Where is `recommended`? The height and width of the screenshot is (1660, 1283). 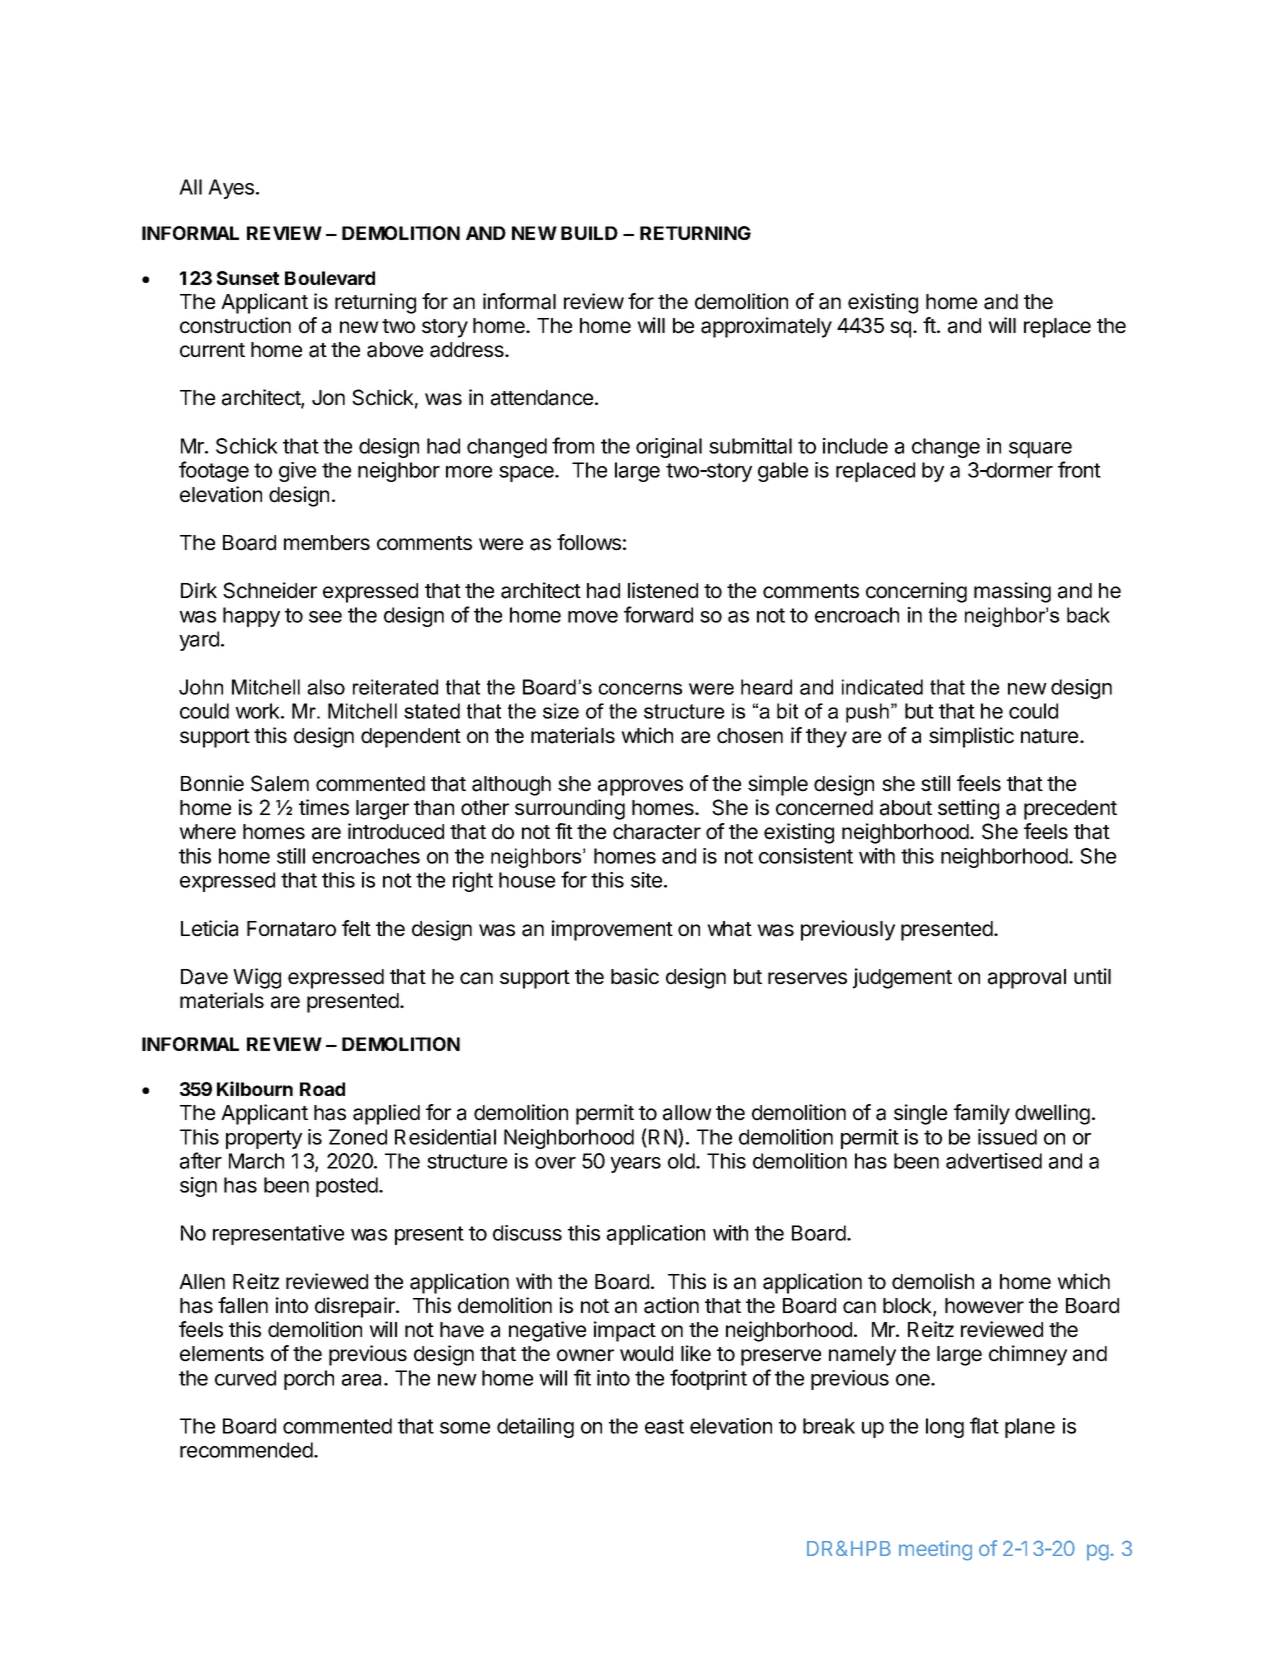
recommended is located at coordinates (246, 1450).
